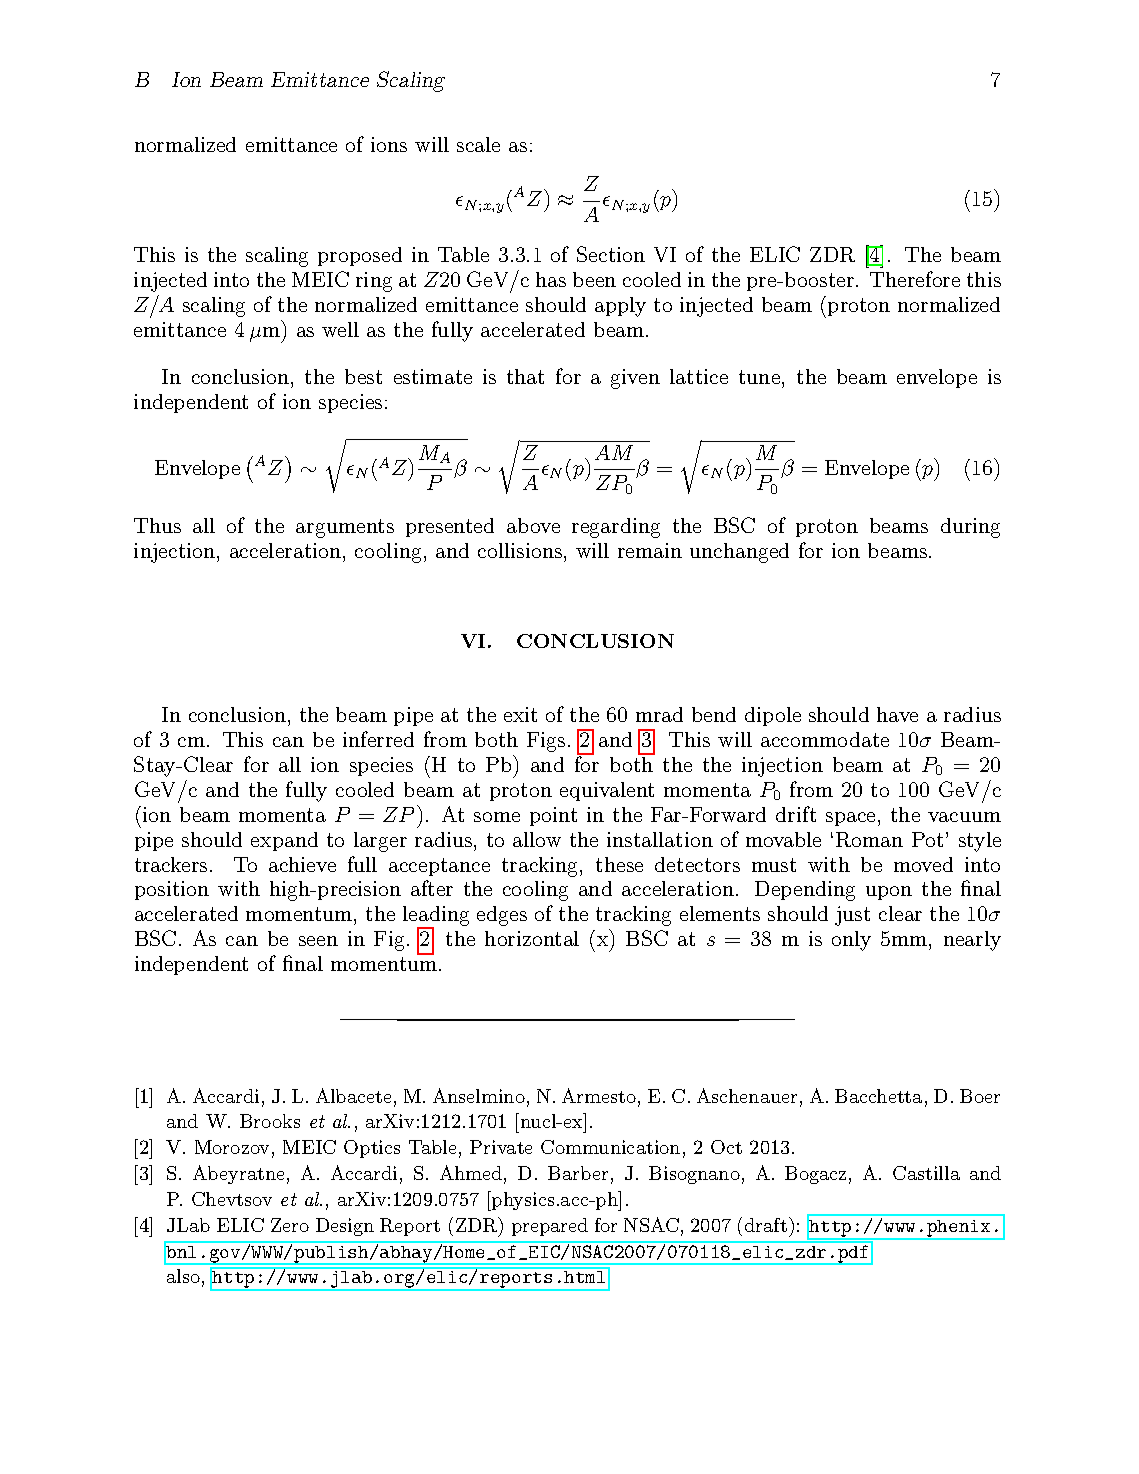 The width and height of the screenshot is (1139, 1474). I want to click on above, so click(533, 525).
